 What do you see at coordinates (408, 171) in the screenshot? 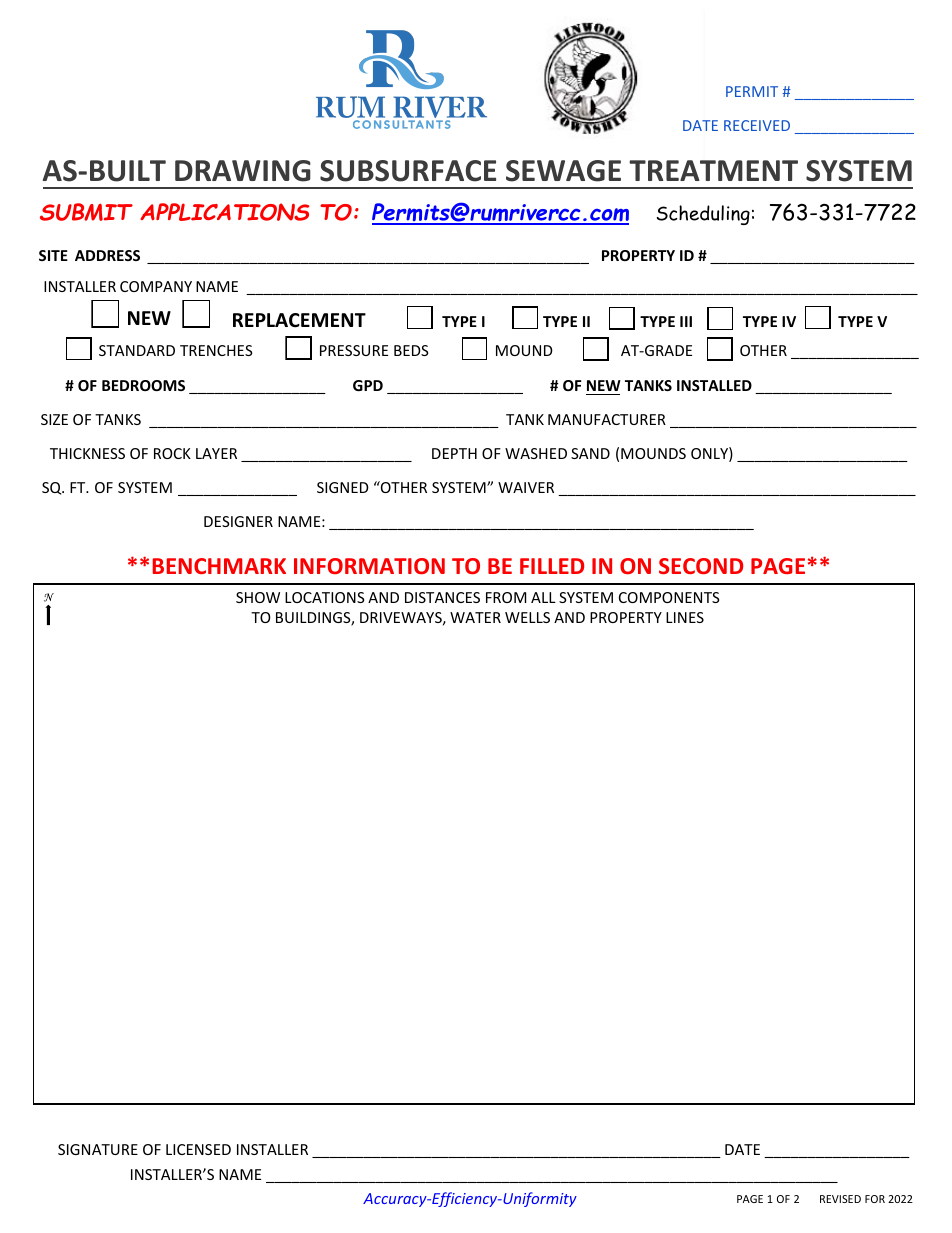
I see `SUBSURFACE` at bounding box center [408, 171].
